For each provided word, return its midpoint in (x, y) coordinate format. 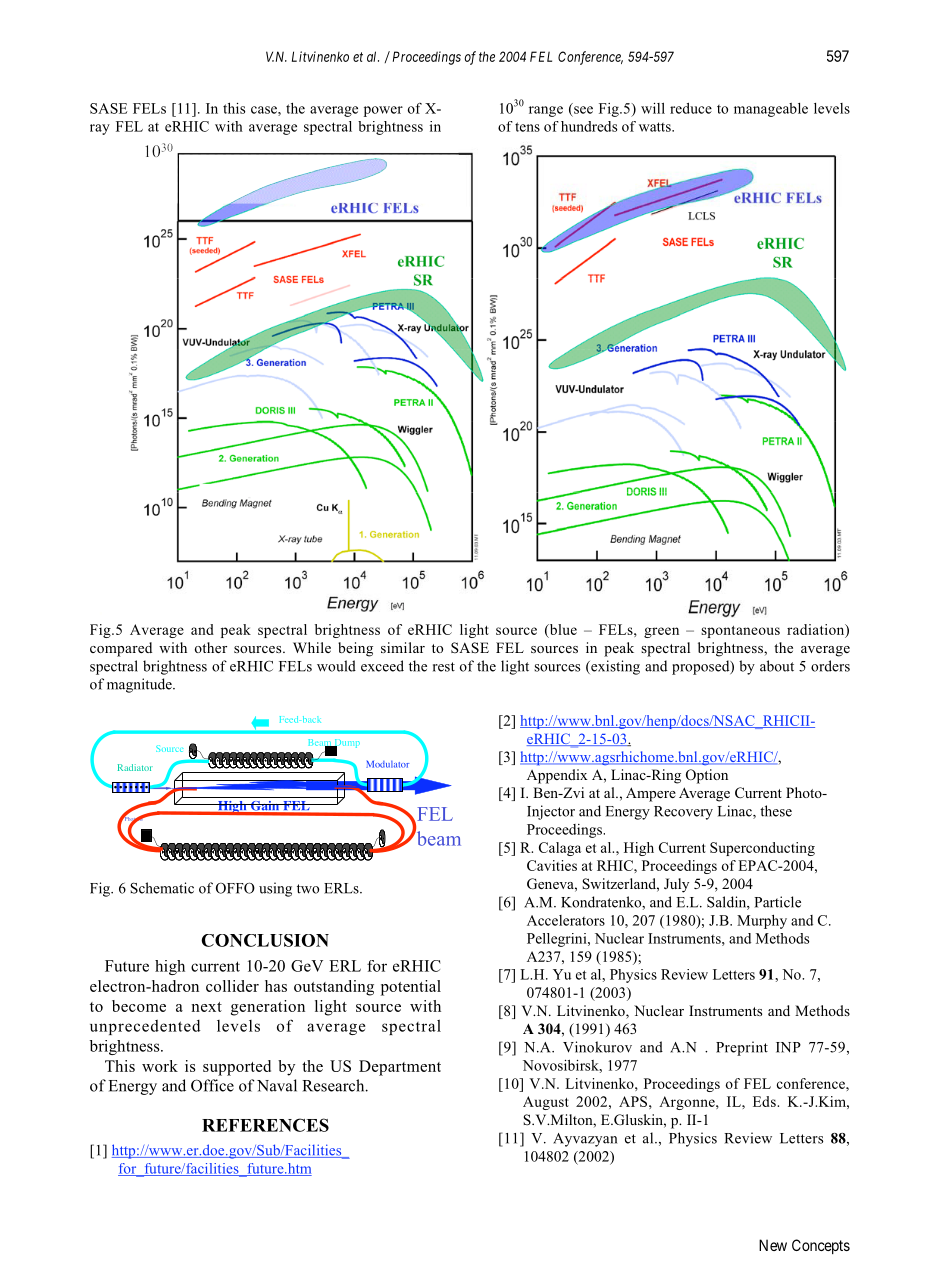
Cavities (552, 865)
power (383, 111)
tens (527, 127)
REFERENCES (265, 1125)
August (546, 1103)
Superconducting (762, 849)
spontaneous (740, 632)
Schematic (162, 888)
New (773, 1245)
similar (403, 647)
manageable (771, 110)
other (211, 647)
